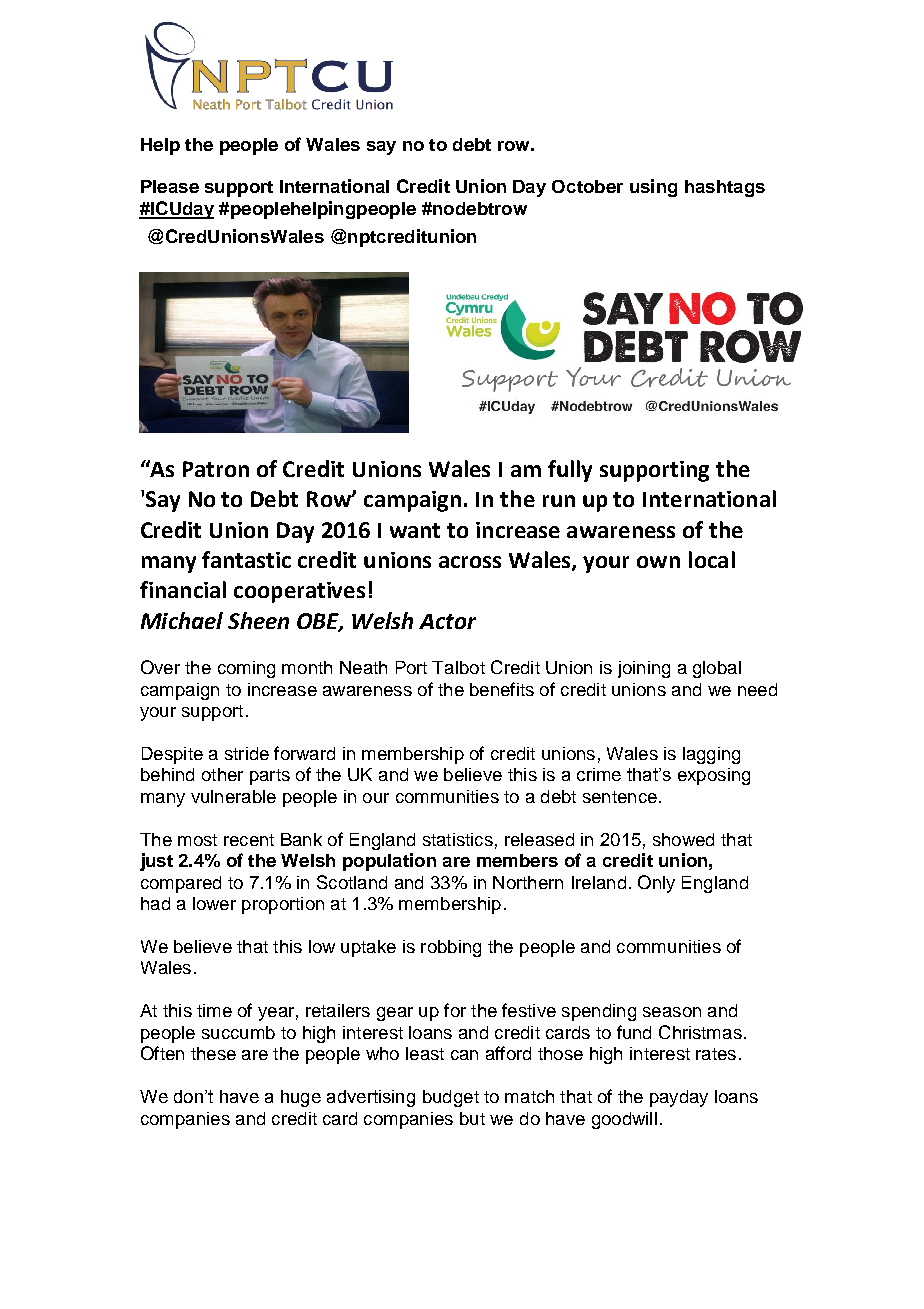  Describe the element at coordinates (653, 188) in the screenshot. I see `using` at that location.
